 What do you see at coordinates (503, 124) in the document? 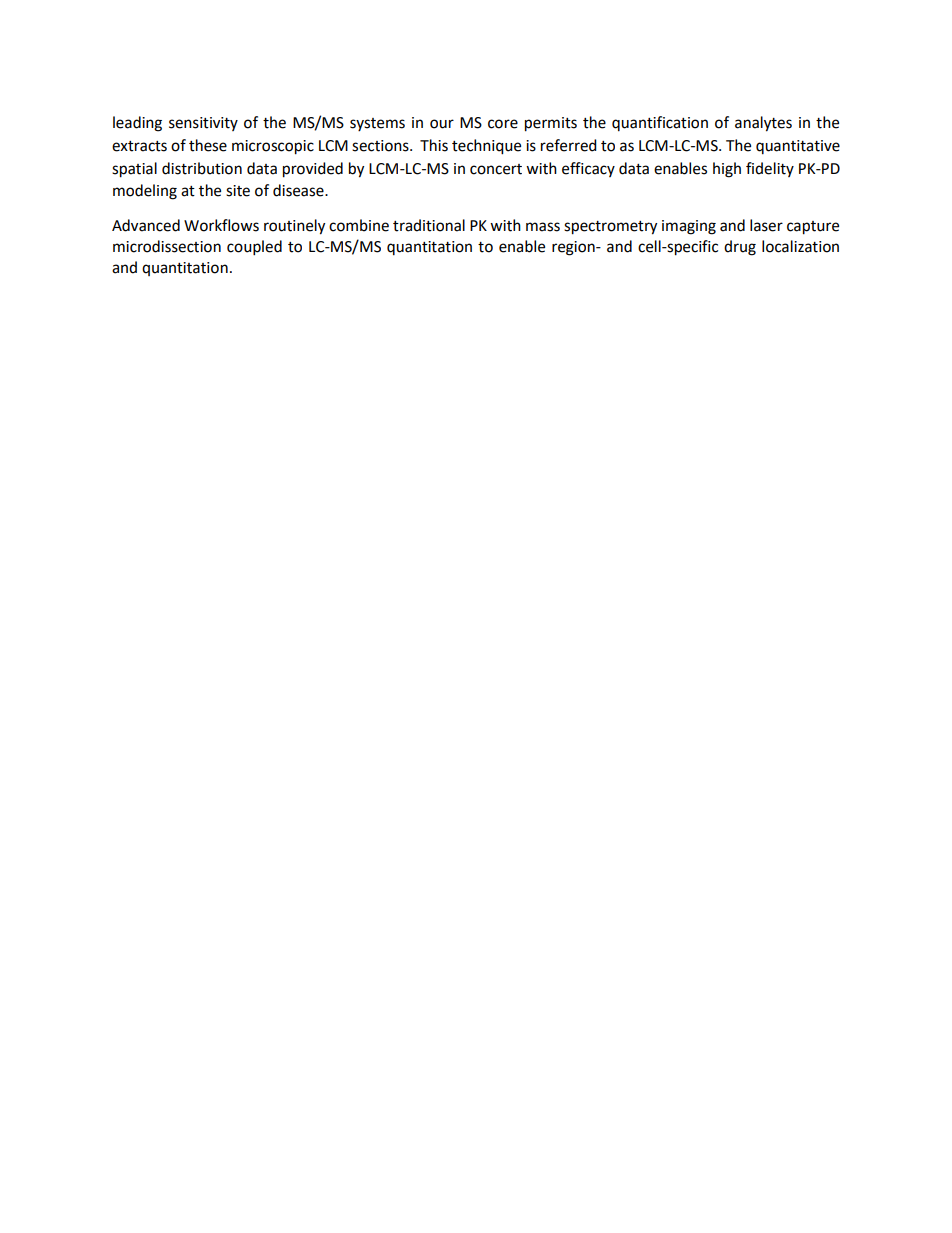
I see `core` at bounding box center [503, 124].
